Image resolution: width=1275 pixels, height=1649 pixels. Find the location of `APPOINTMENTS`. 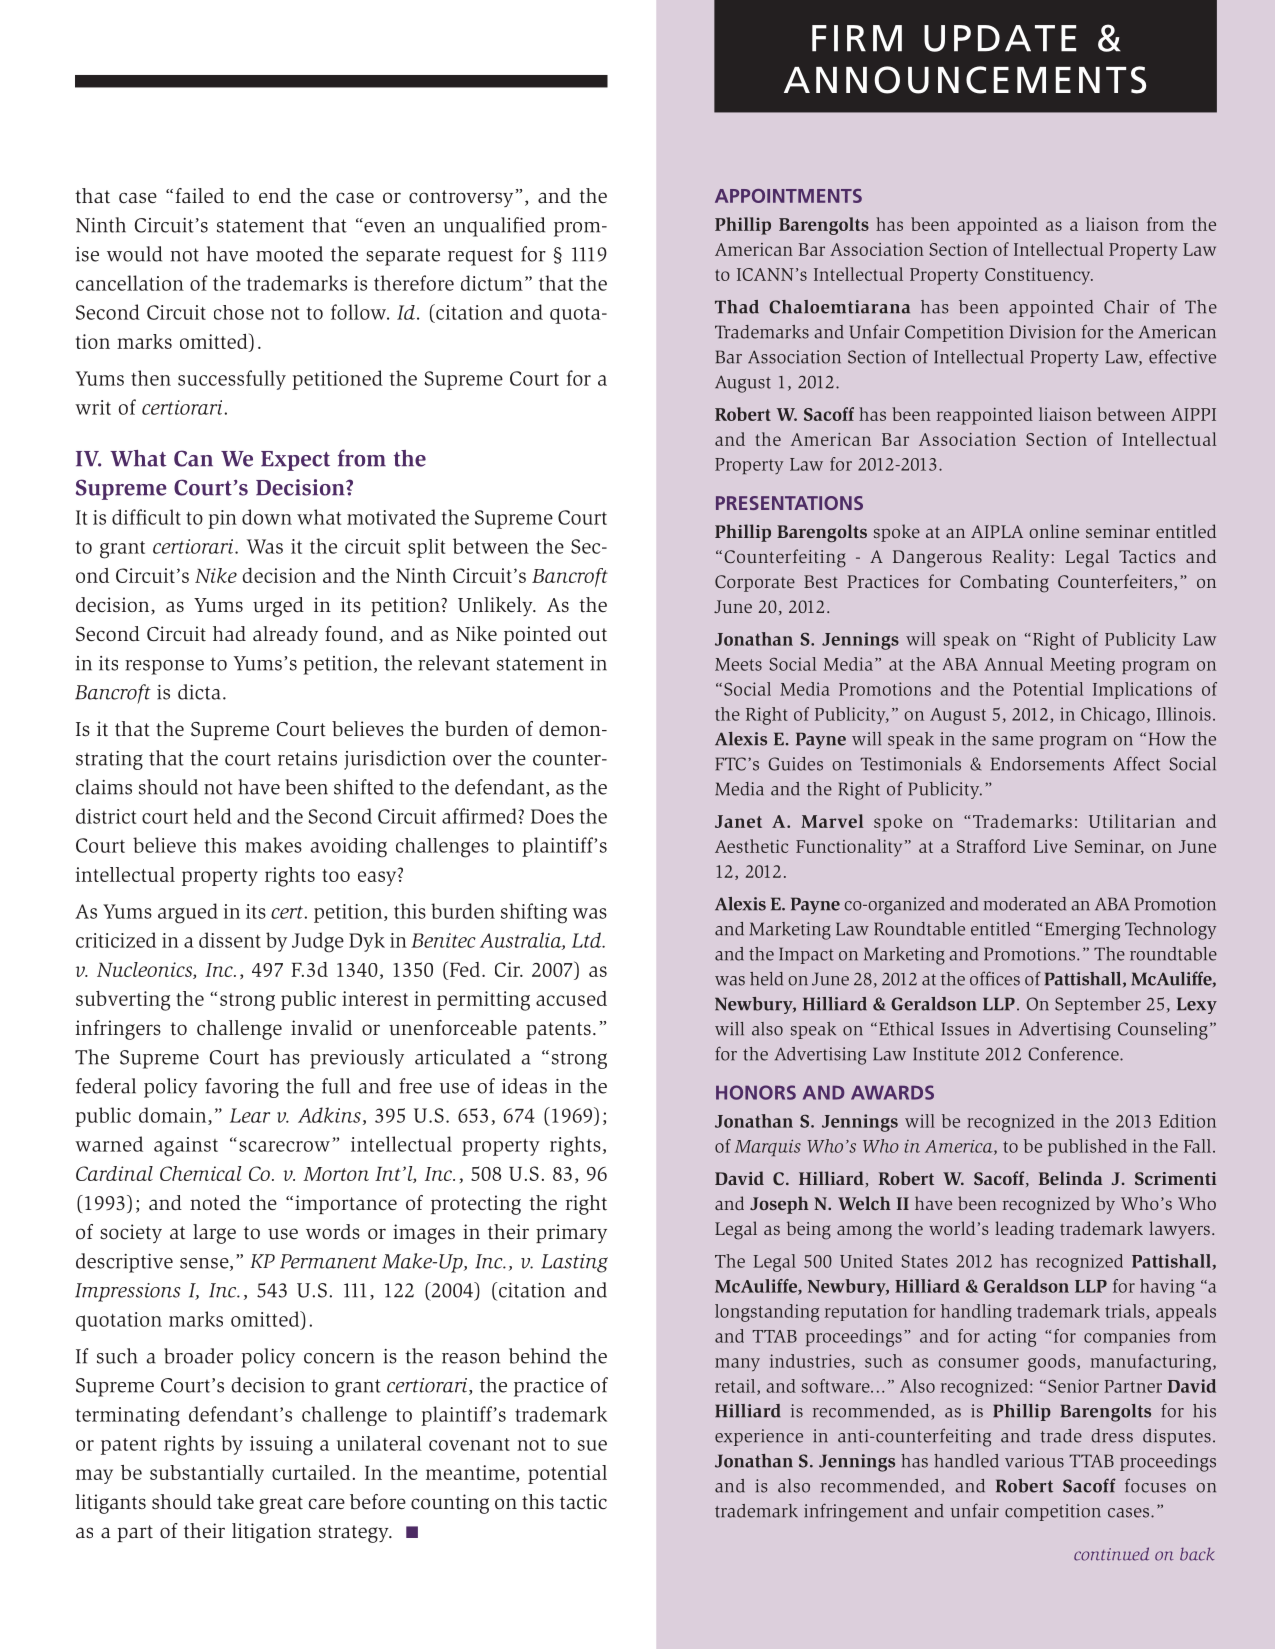

APPOINTMENTS is located at coordinates (788, 196).
